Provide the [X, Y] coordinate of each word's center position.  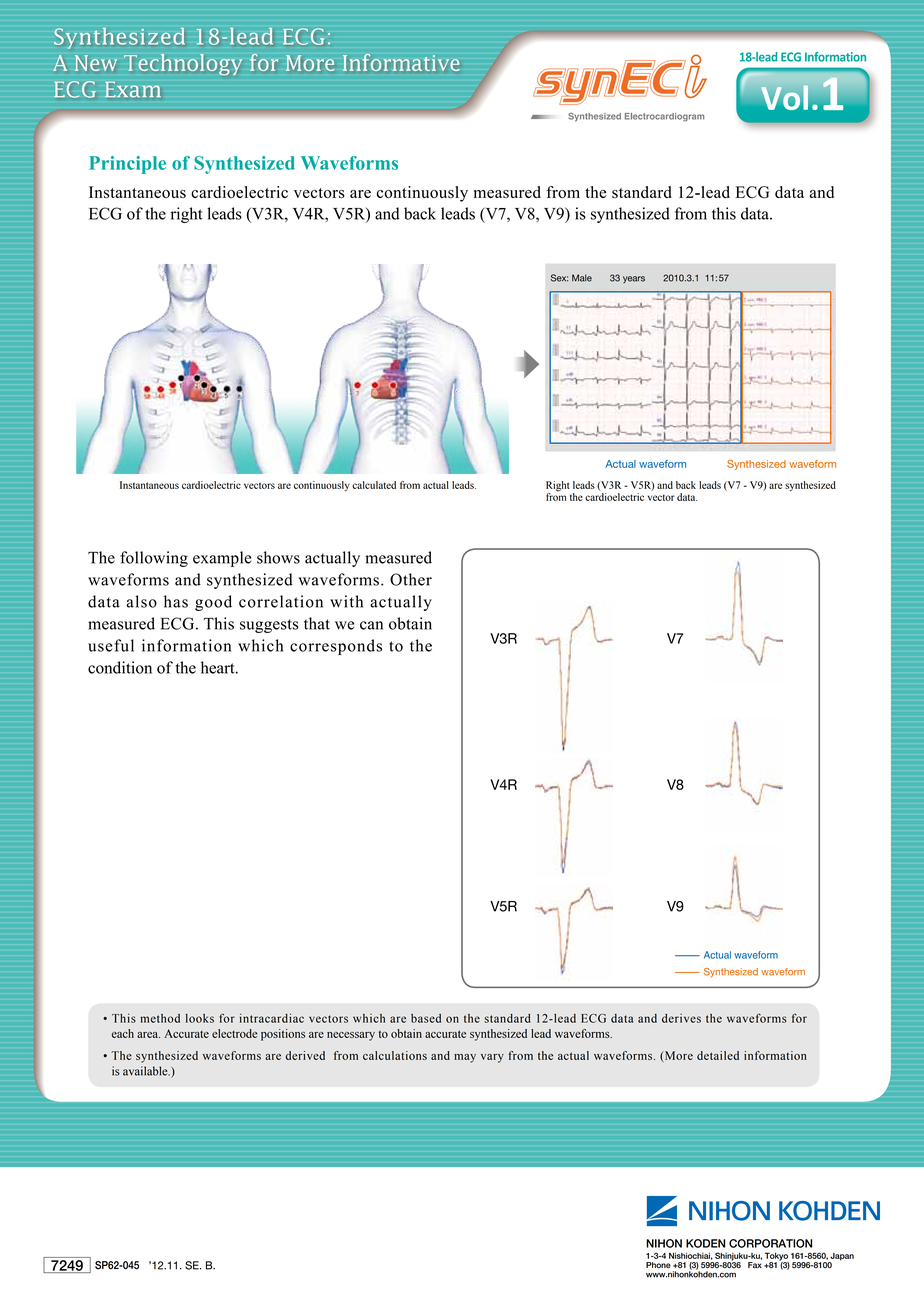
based [426, 1018]
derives [681, 1018]
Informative [401, 62]
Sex [559, 278]
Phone [658, 1265]
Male [582, 278]
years [634, 279]
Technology [183, 64]
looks [200, 1018]
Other [411, 579]
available [146, 1071]
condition [120, 667]
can [371, 625]
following [154, 559]
